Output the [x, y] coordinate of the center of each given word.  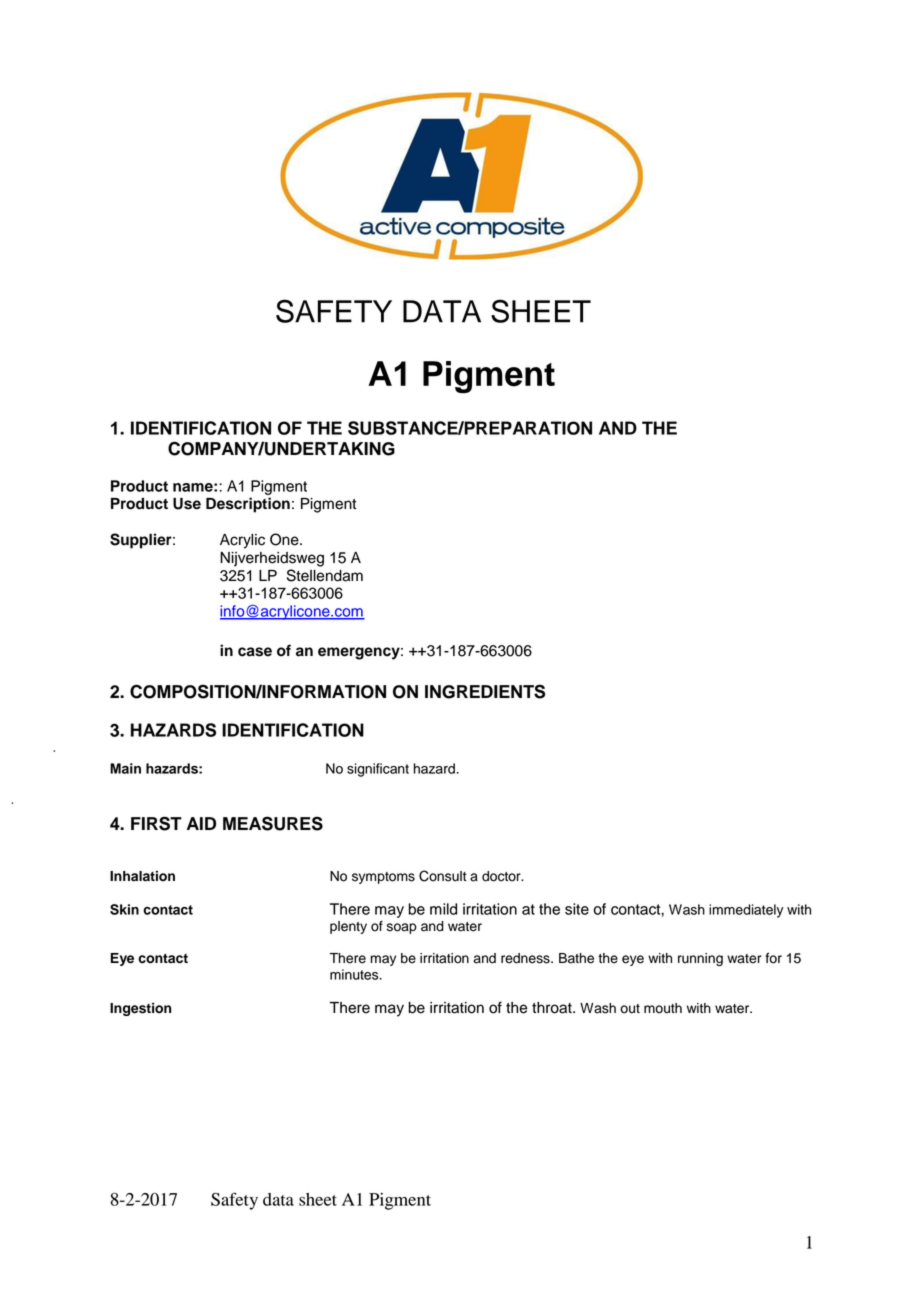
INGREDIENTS [485, 691]
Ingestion [140, 1009]
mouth [663, 1008]
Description [248, 505]
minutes [355, 974]
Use [187, 504]
